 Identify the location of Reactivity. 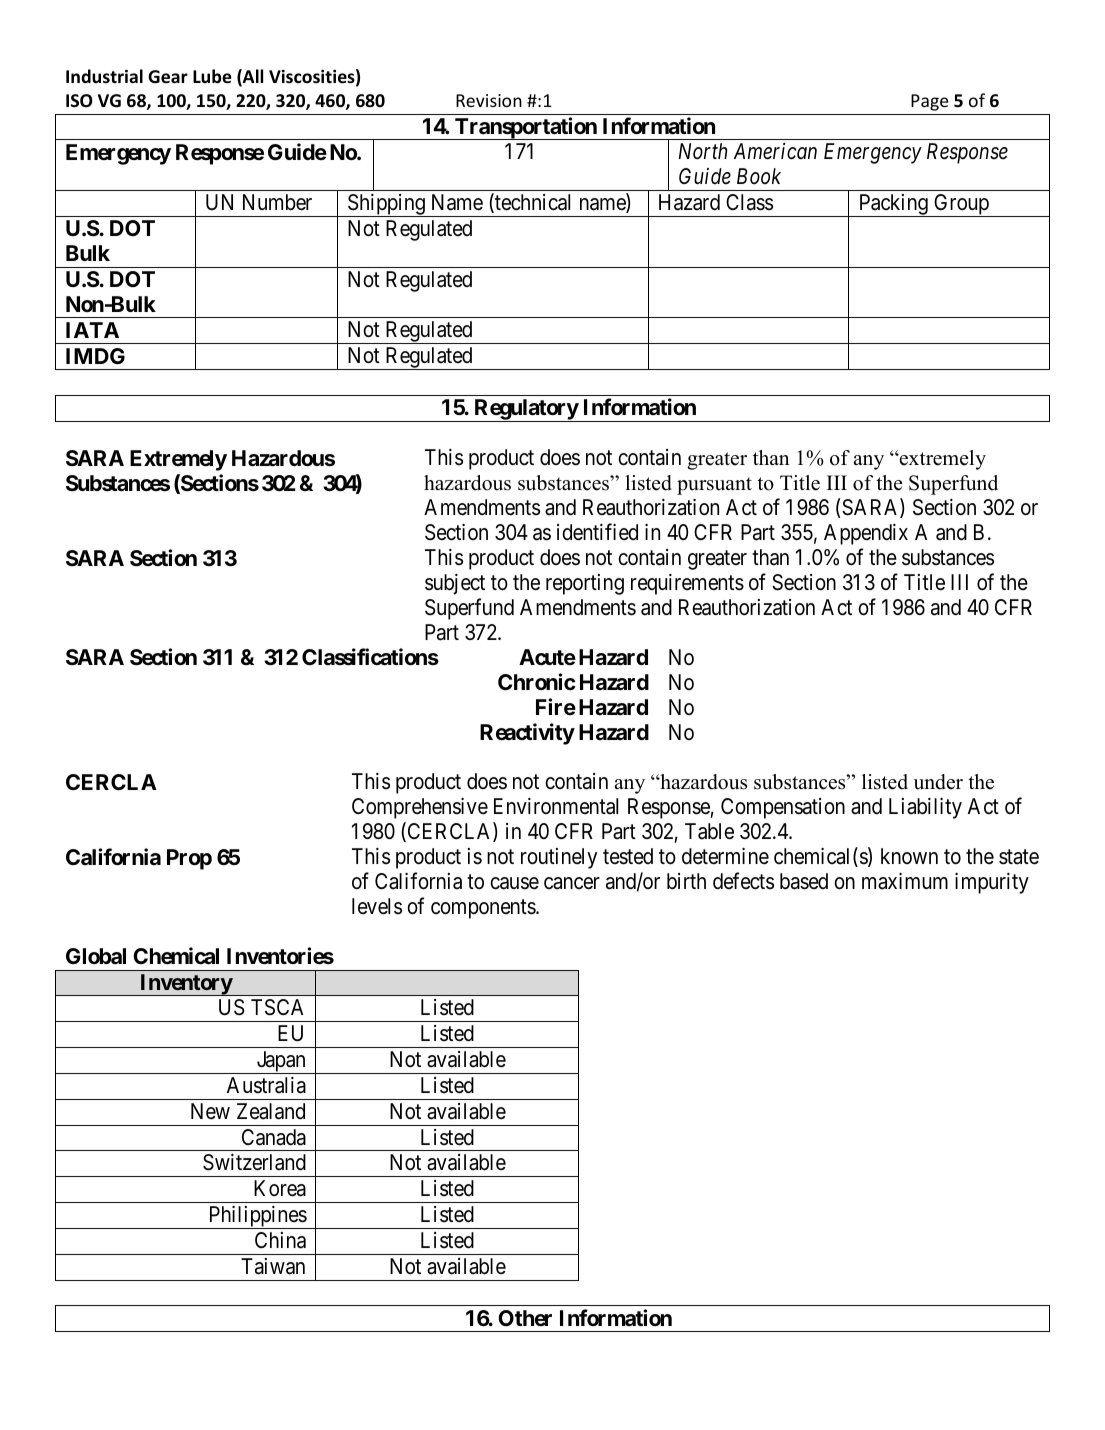
(527, 734).
